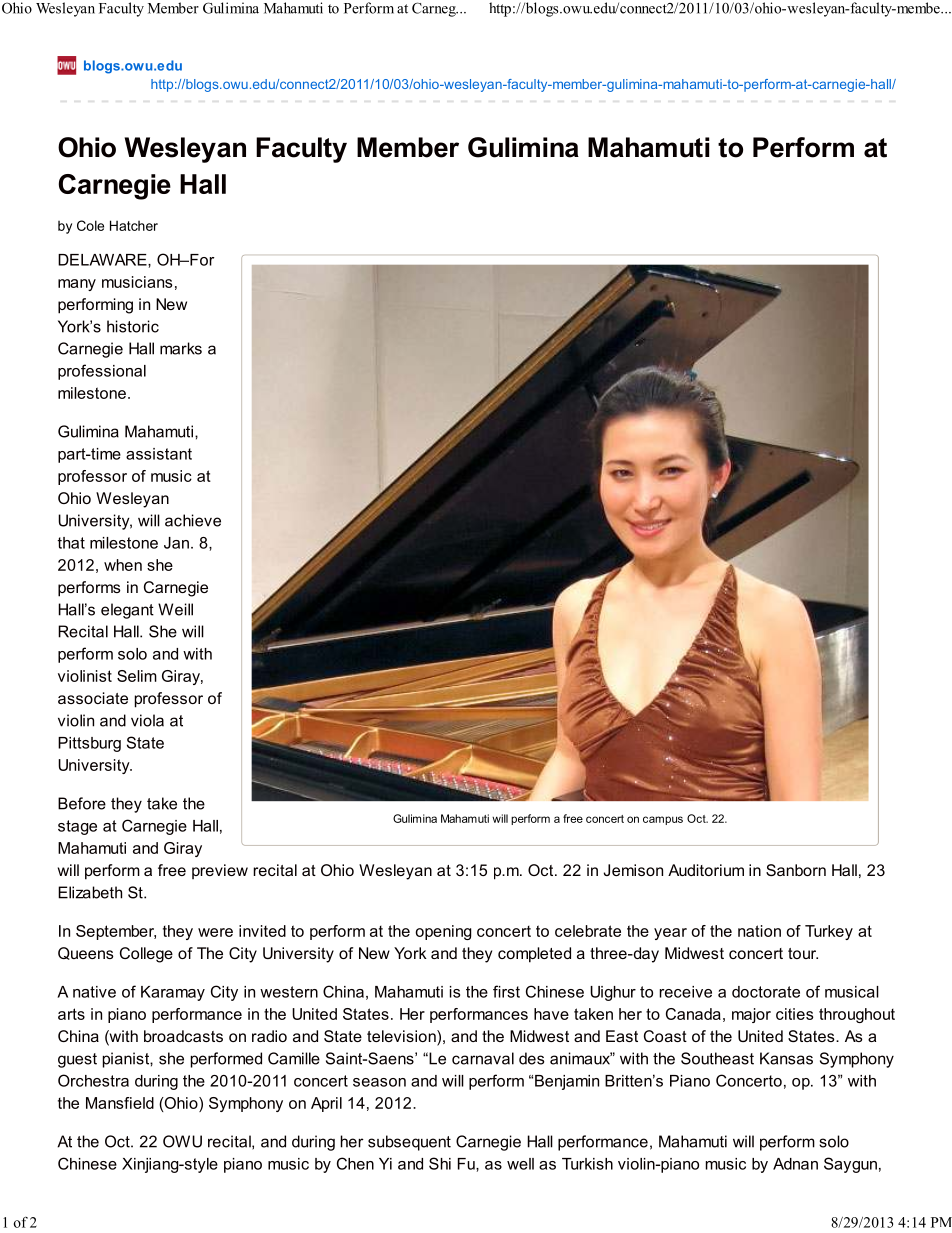 The image size is (952, 1233). I want to click on achieve, so click(193, 520).
